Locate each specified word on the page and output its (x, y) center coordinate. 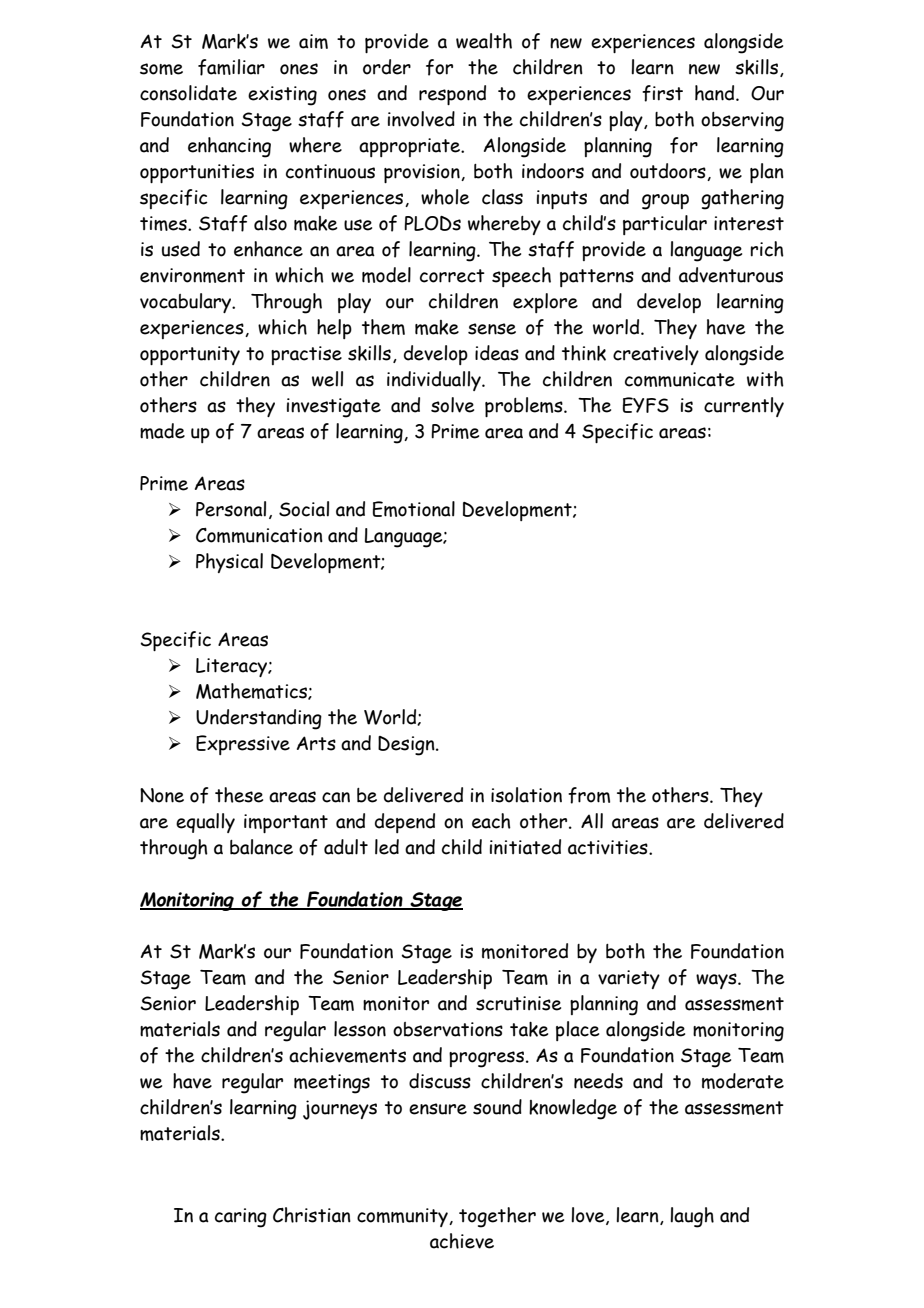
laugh (692, 1217)
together (497, 1217)
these (239, 795)
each (491, 821)
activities (609, 847)
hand (716, 93)
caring (241, 1218)
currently (744, 407)
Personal (231, 509)
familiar (231, 67)
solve (452, 405)
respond (452, 95)
